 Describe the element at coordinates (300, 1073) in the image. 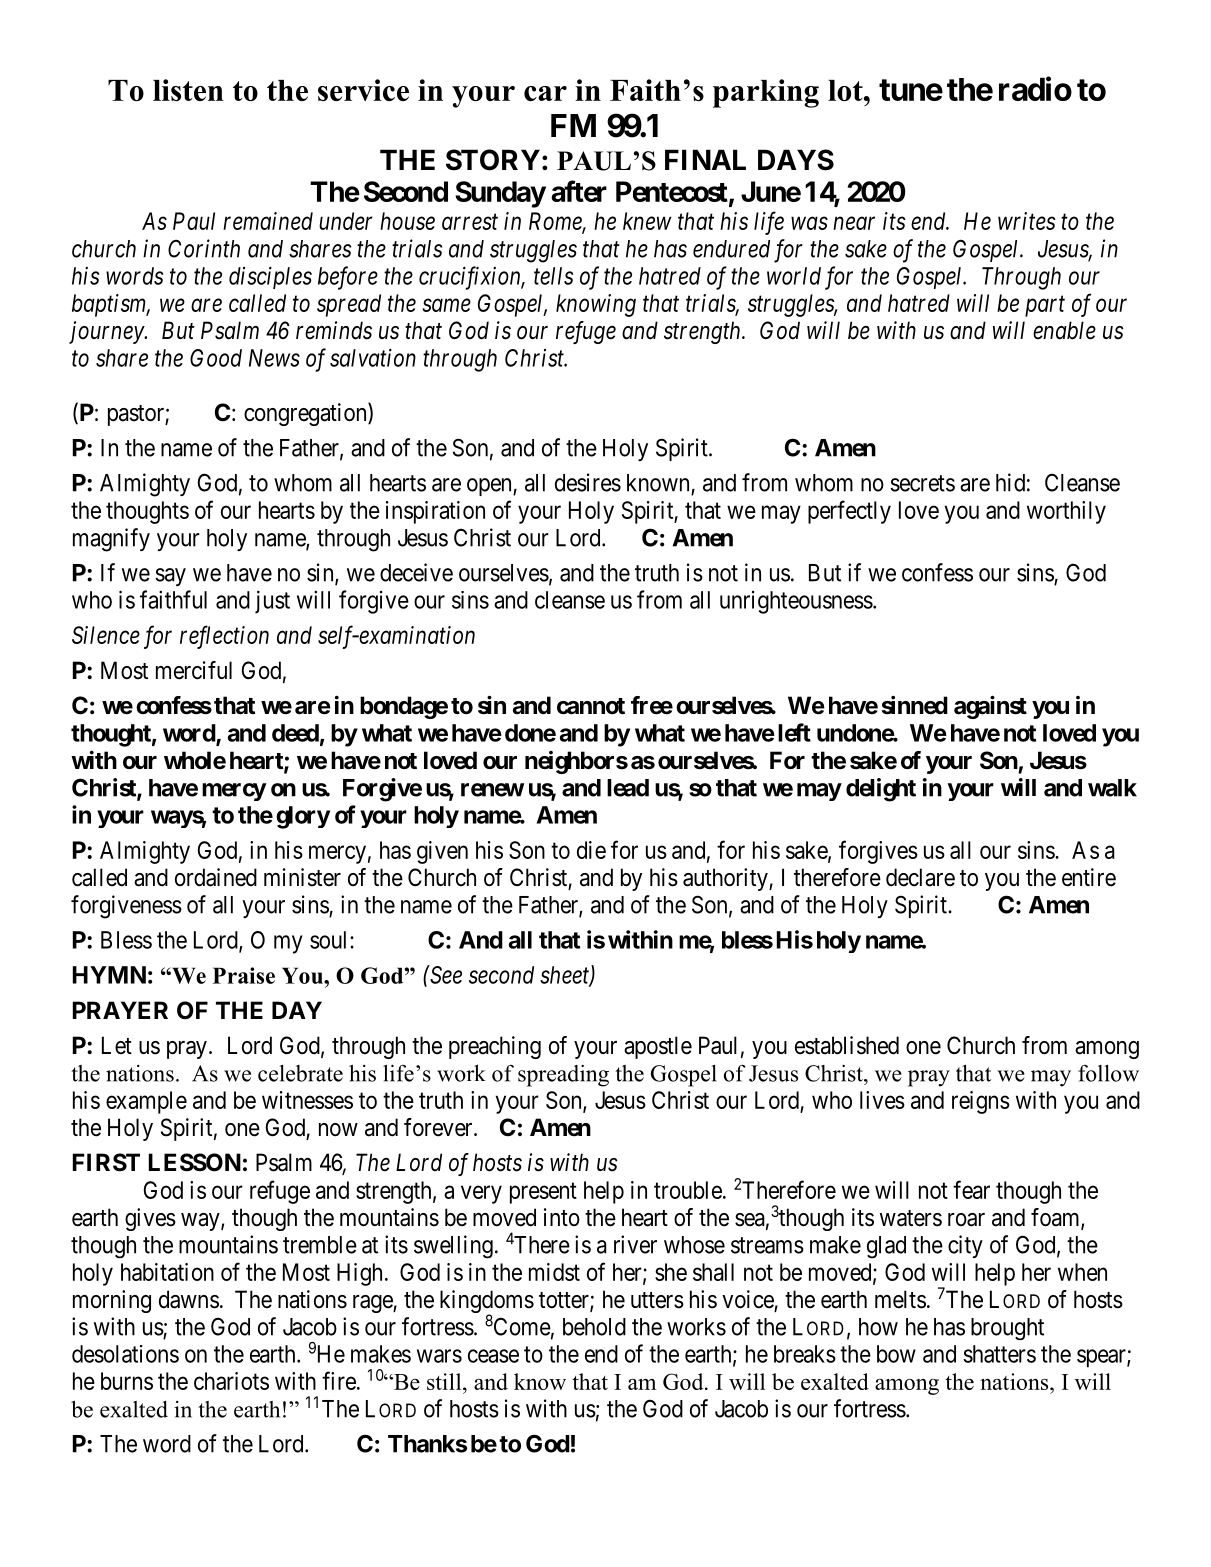

I see `celebrate` at that location.
